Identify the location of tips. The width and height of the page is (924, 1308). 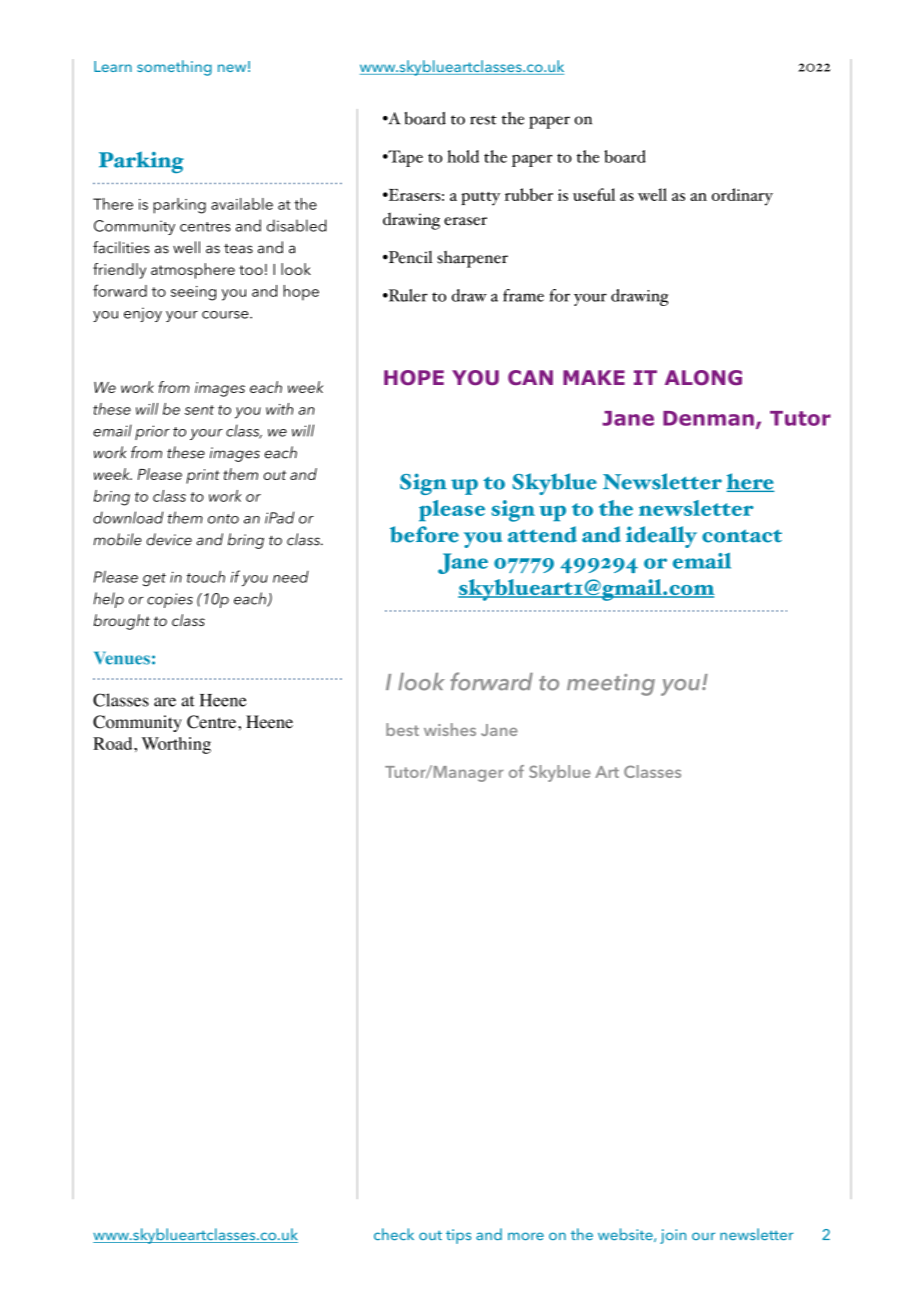
(458, 1236).
